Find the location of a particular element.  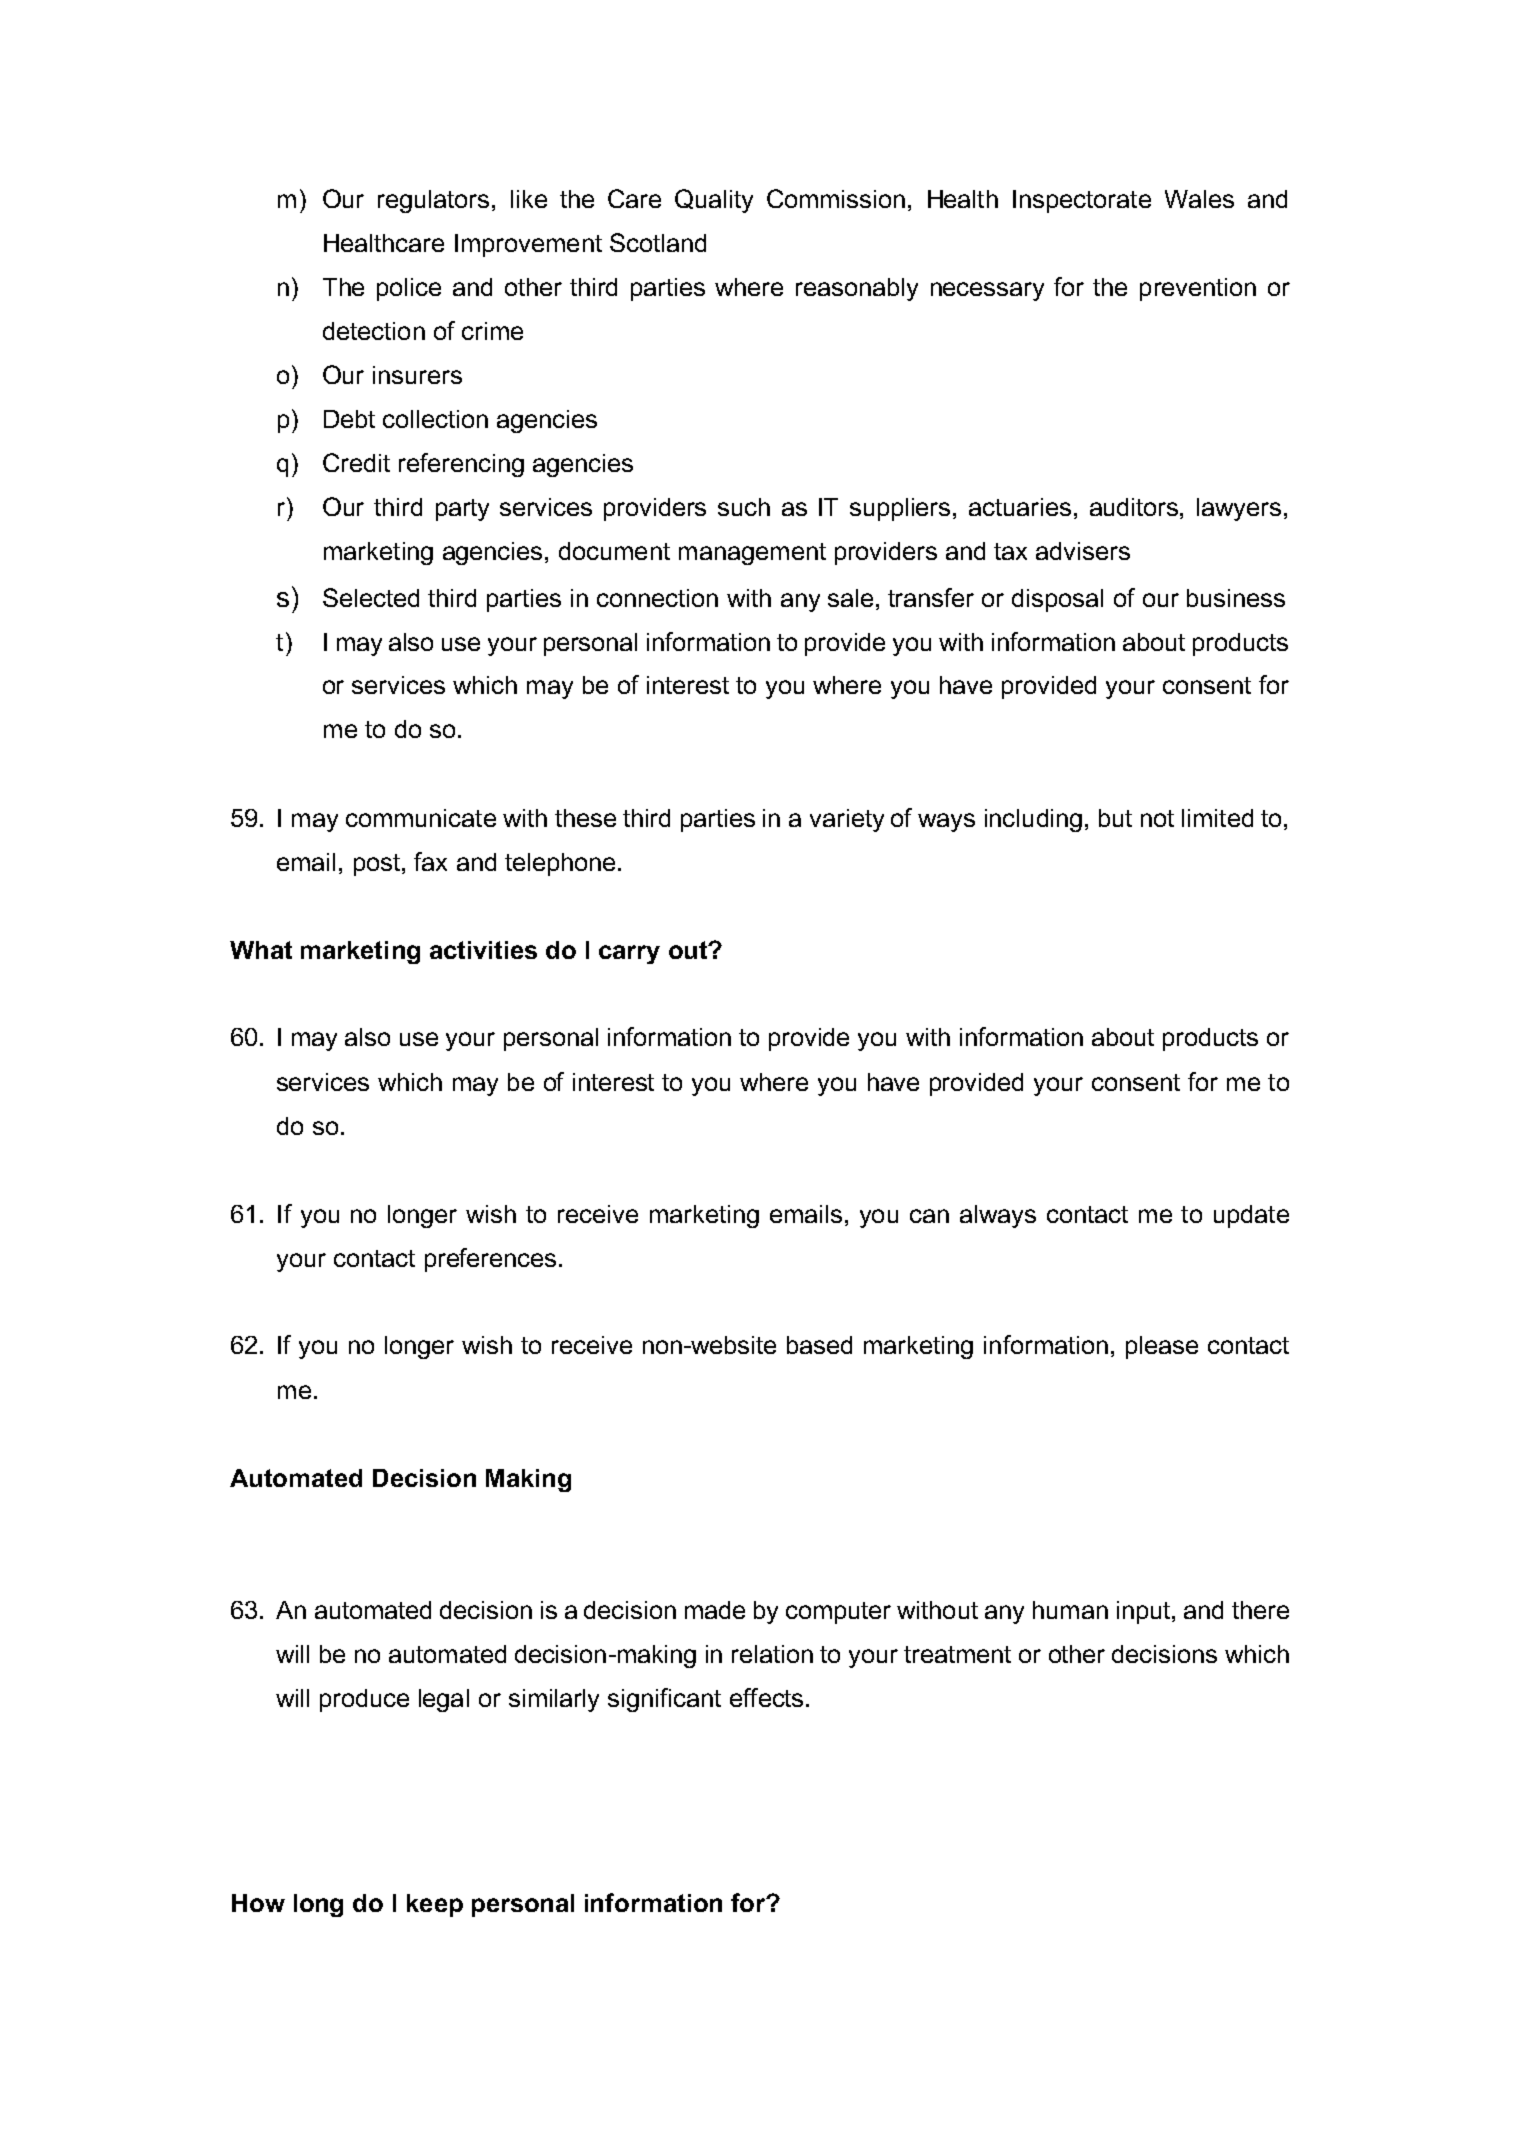

based is located at coordinates (819, 1345).
